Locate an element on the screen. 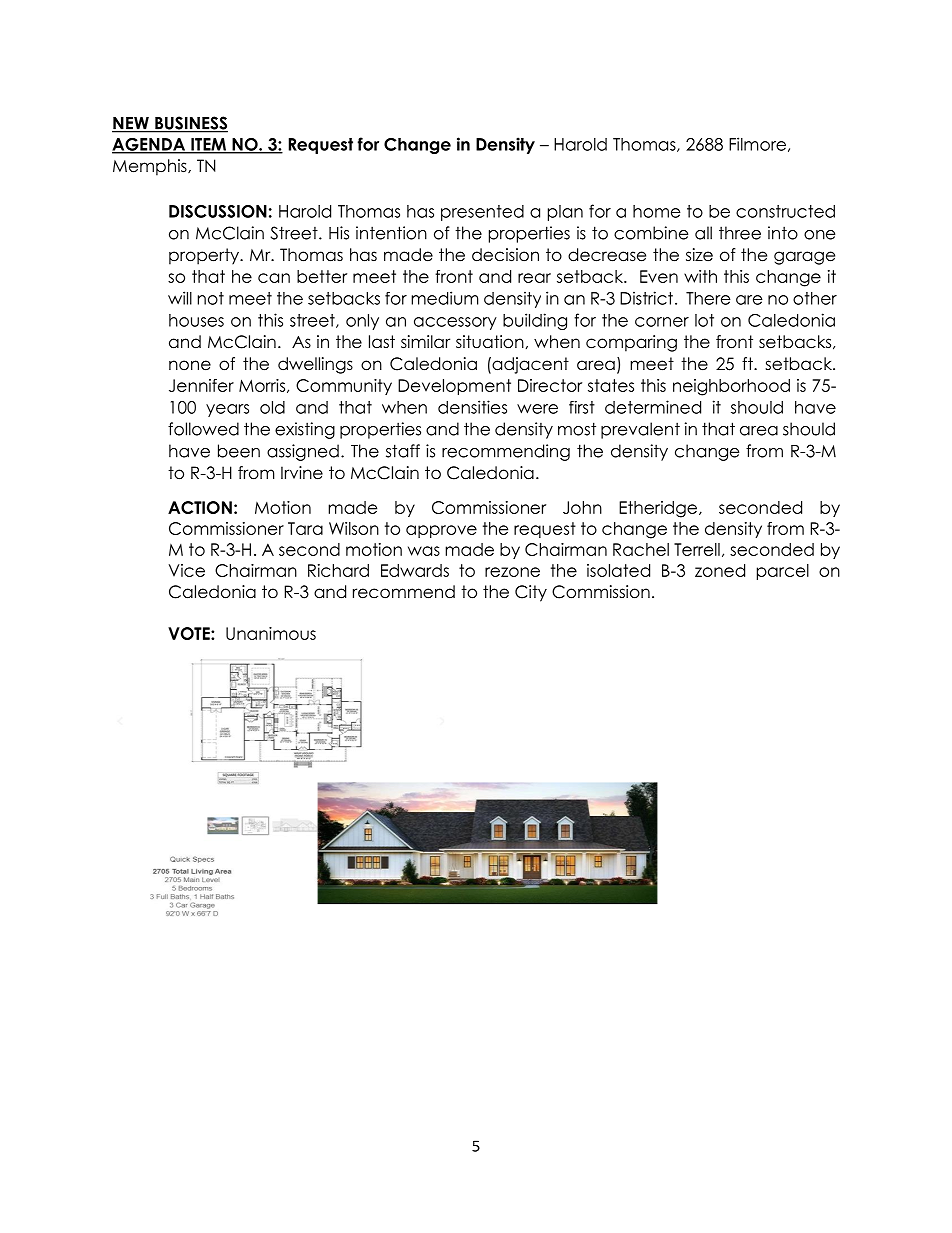 The width and height of the screenshot is (952, 1233). constructed is located at coordinates (785, 211).
